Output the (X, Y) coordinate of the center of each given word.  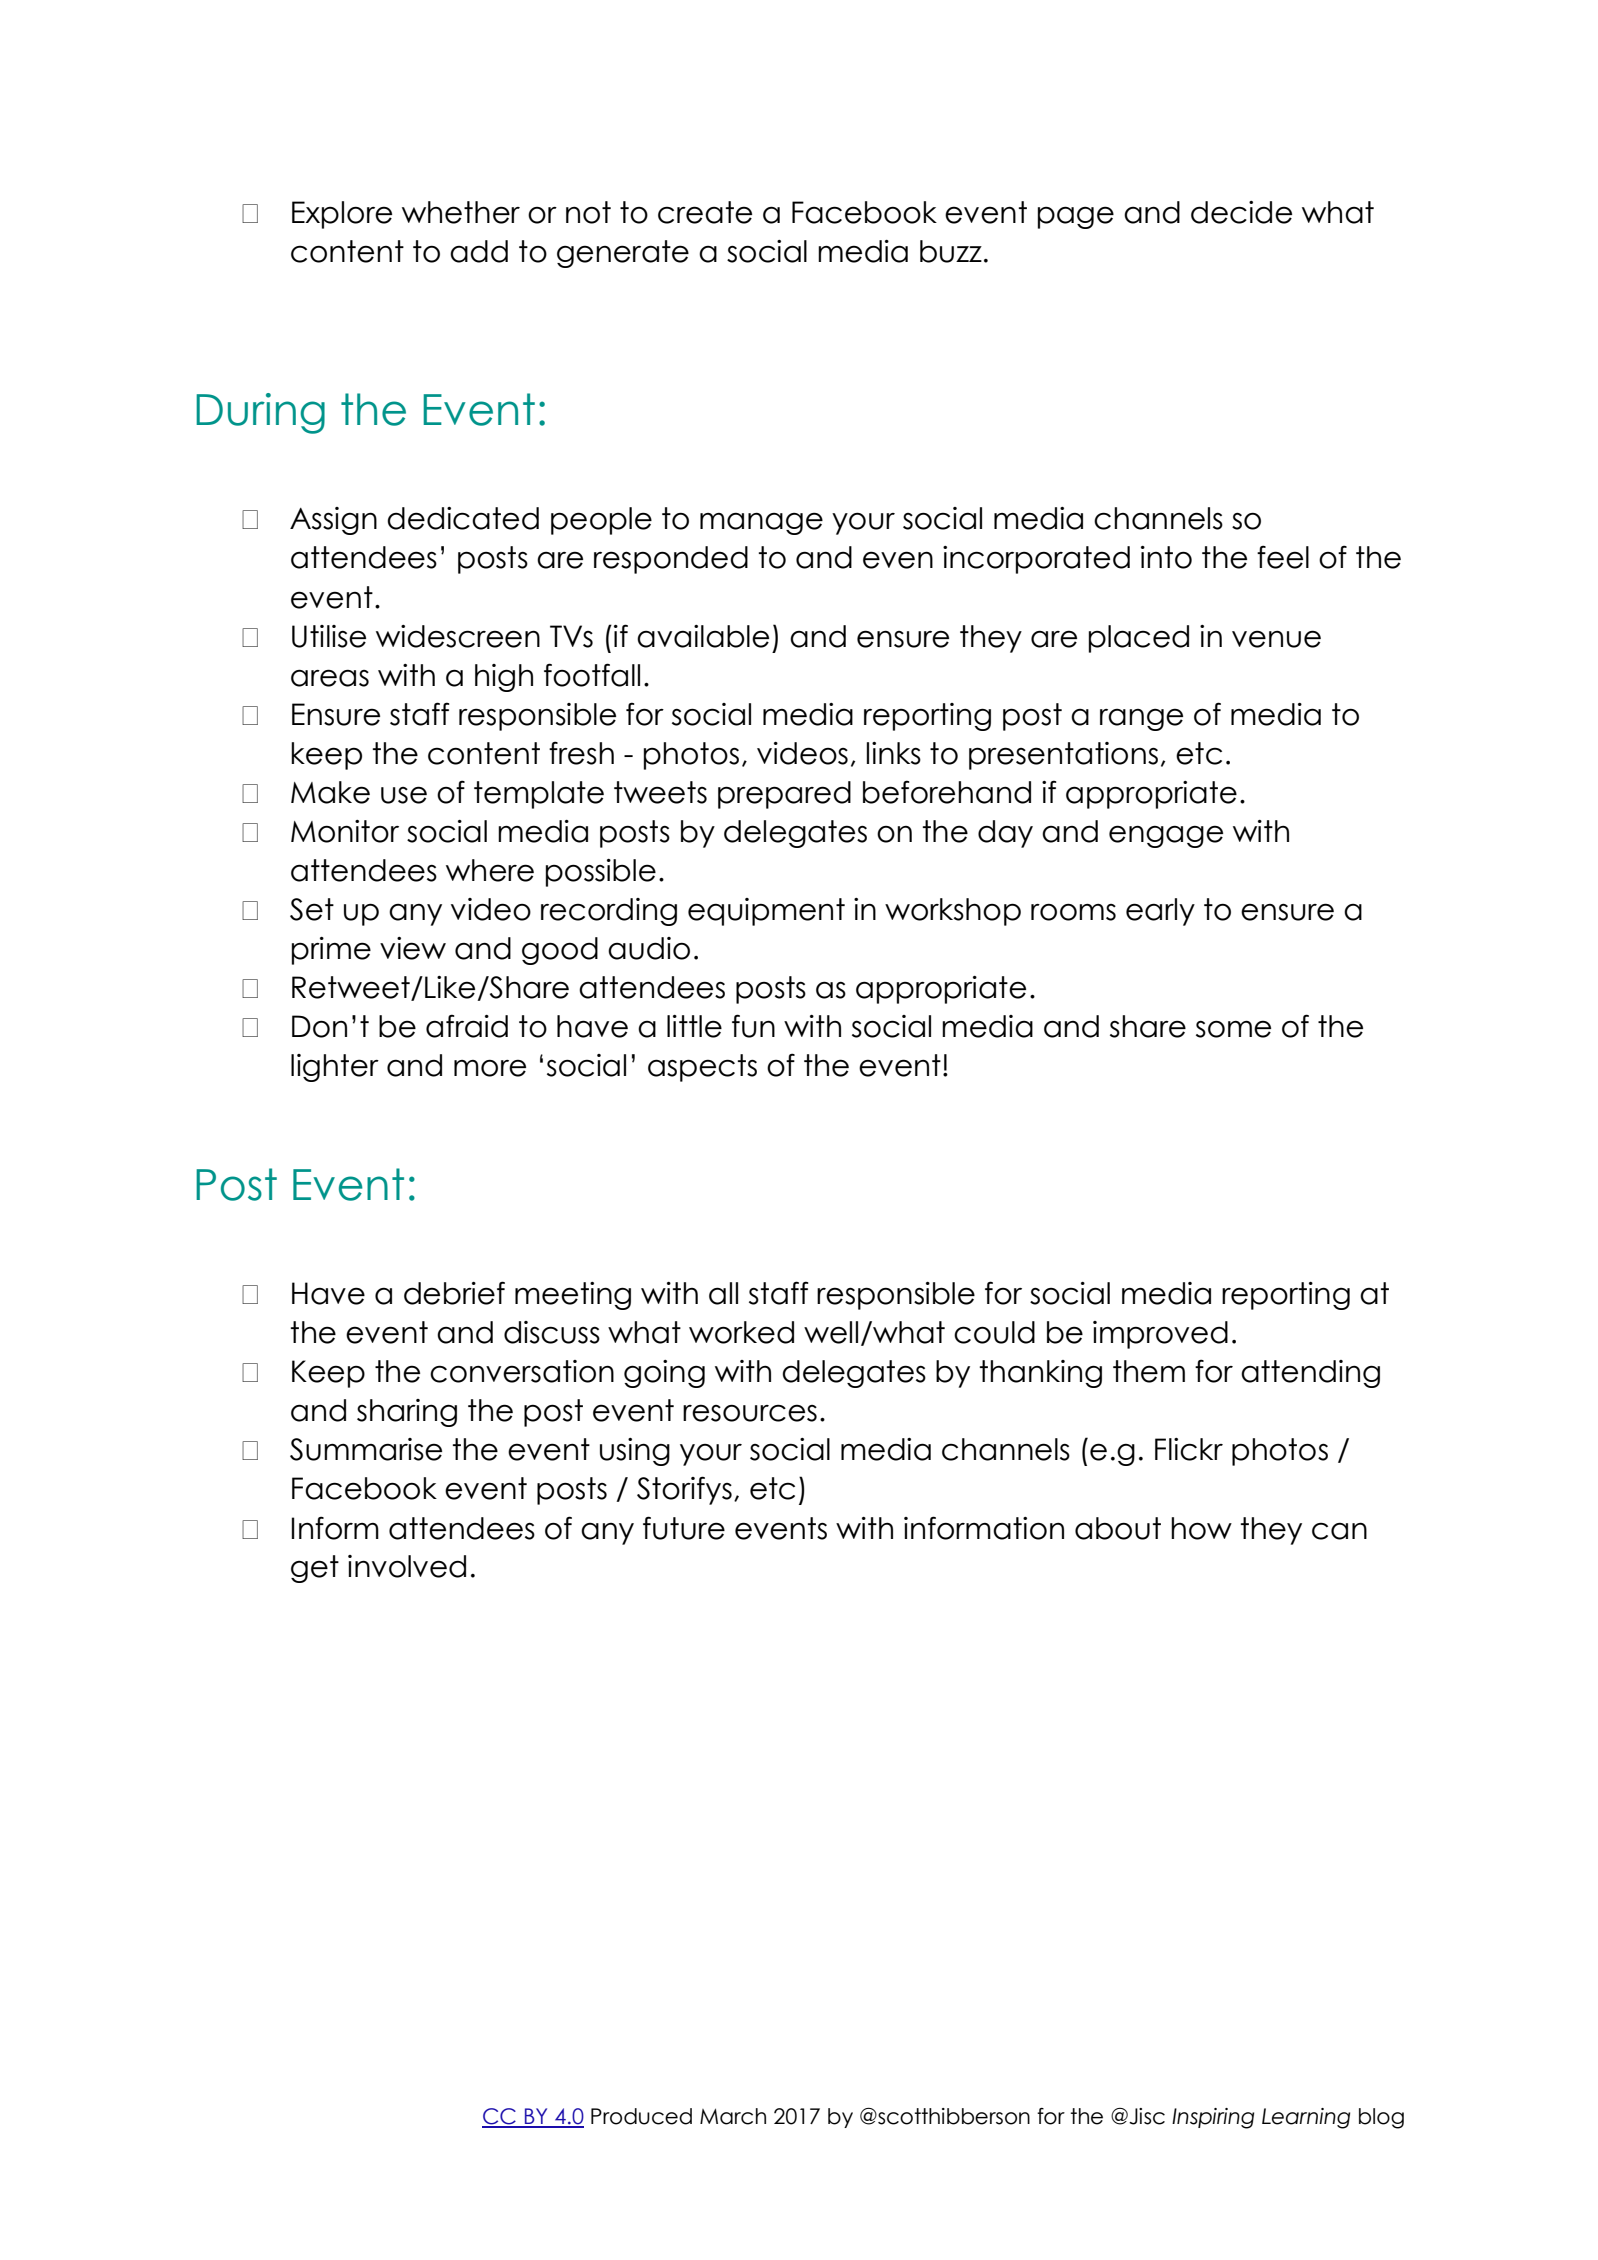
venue (1276, 639)
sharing (407, 1413)
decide (1241, 212)
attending (1310, 1374)
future (684, 1528)
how (1201, 1528)
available (703, 636)
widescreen (458, 636)
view (413, 948)
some (1233, 1029)
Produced (641, 2116)
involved (407, 1566)
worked (741, 1332)
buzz (951, 251)
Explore (342, 215)
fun (753, 1026)
